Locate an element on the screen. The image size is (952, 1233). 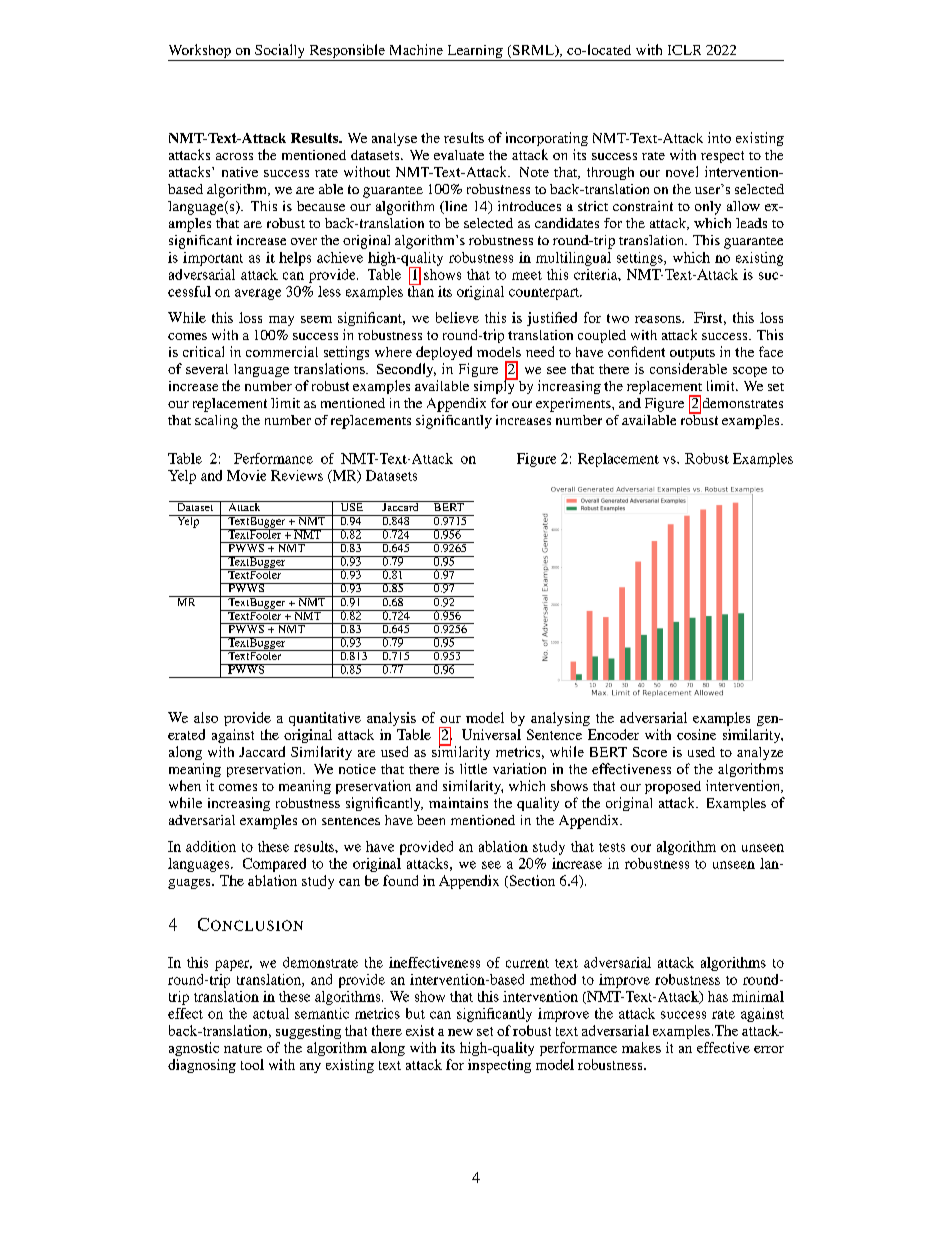
tool is located at coordinates (252, 1064).
